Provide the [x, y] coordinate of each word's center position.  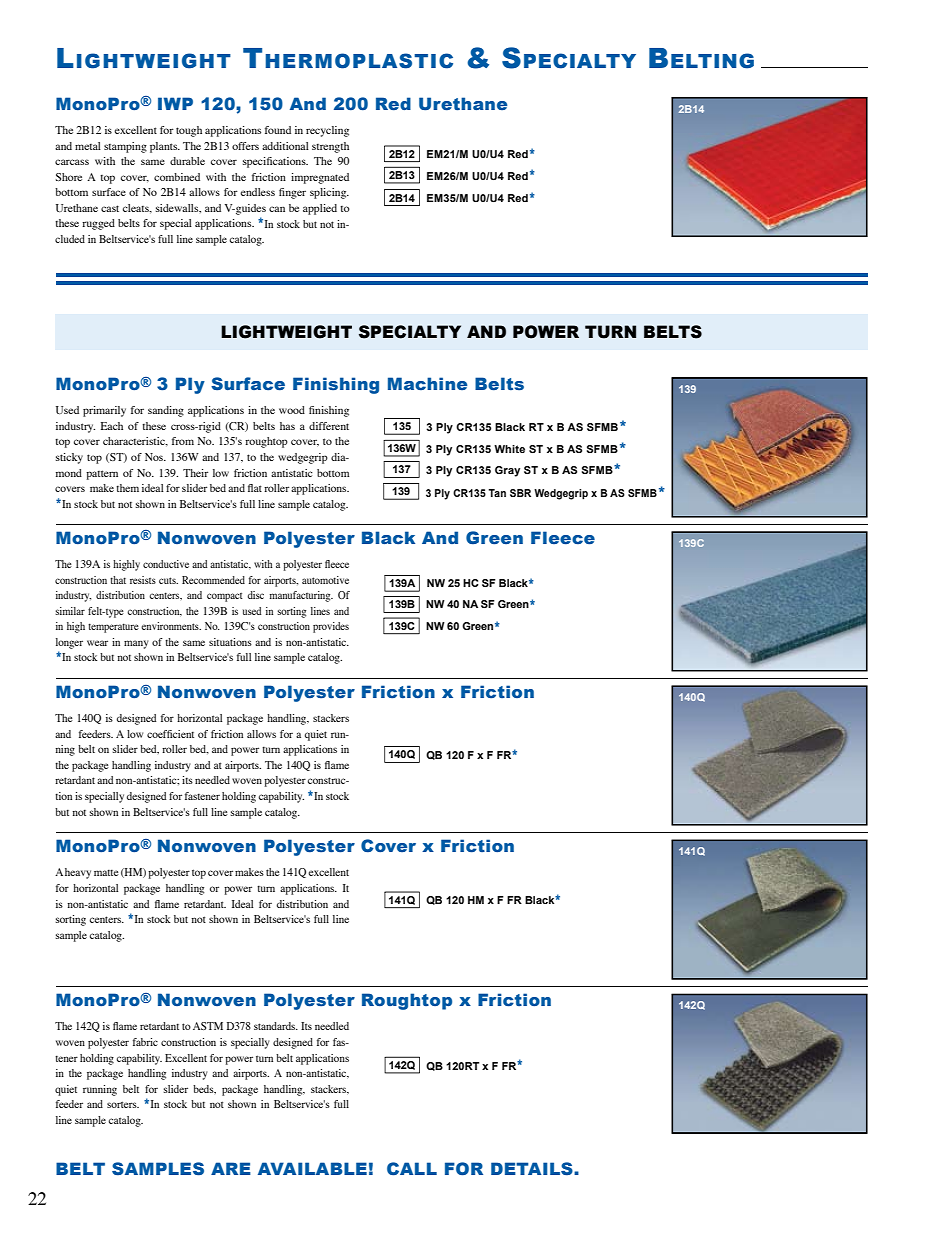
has [287, 426]
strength [330, 147]
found [278, 130]
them [127, 488]
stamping [125, 147]
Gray [507, 471]
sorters [123, 1104]
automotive [325, 580]
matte [106, 872]
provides [331, 627]
